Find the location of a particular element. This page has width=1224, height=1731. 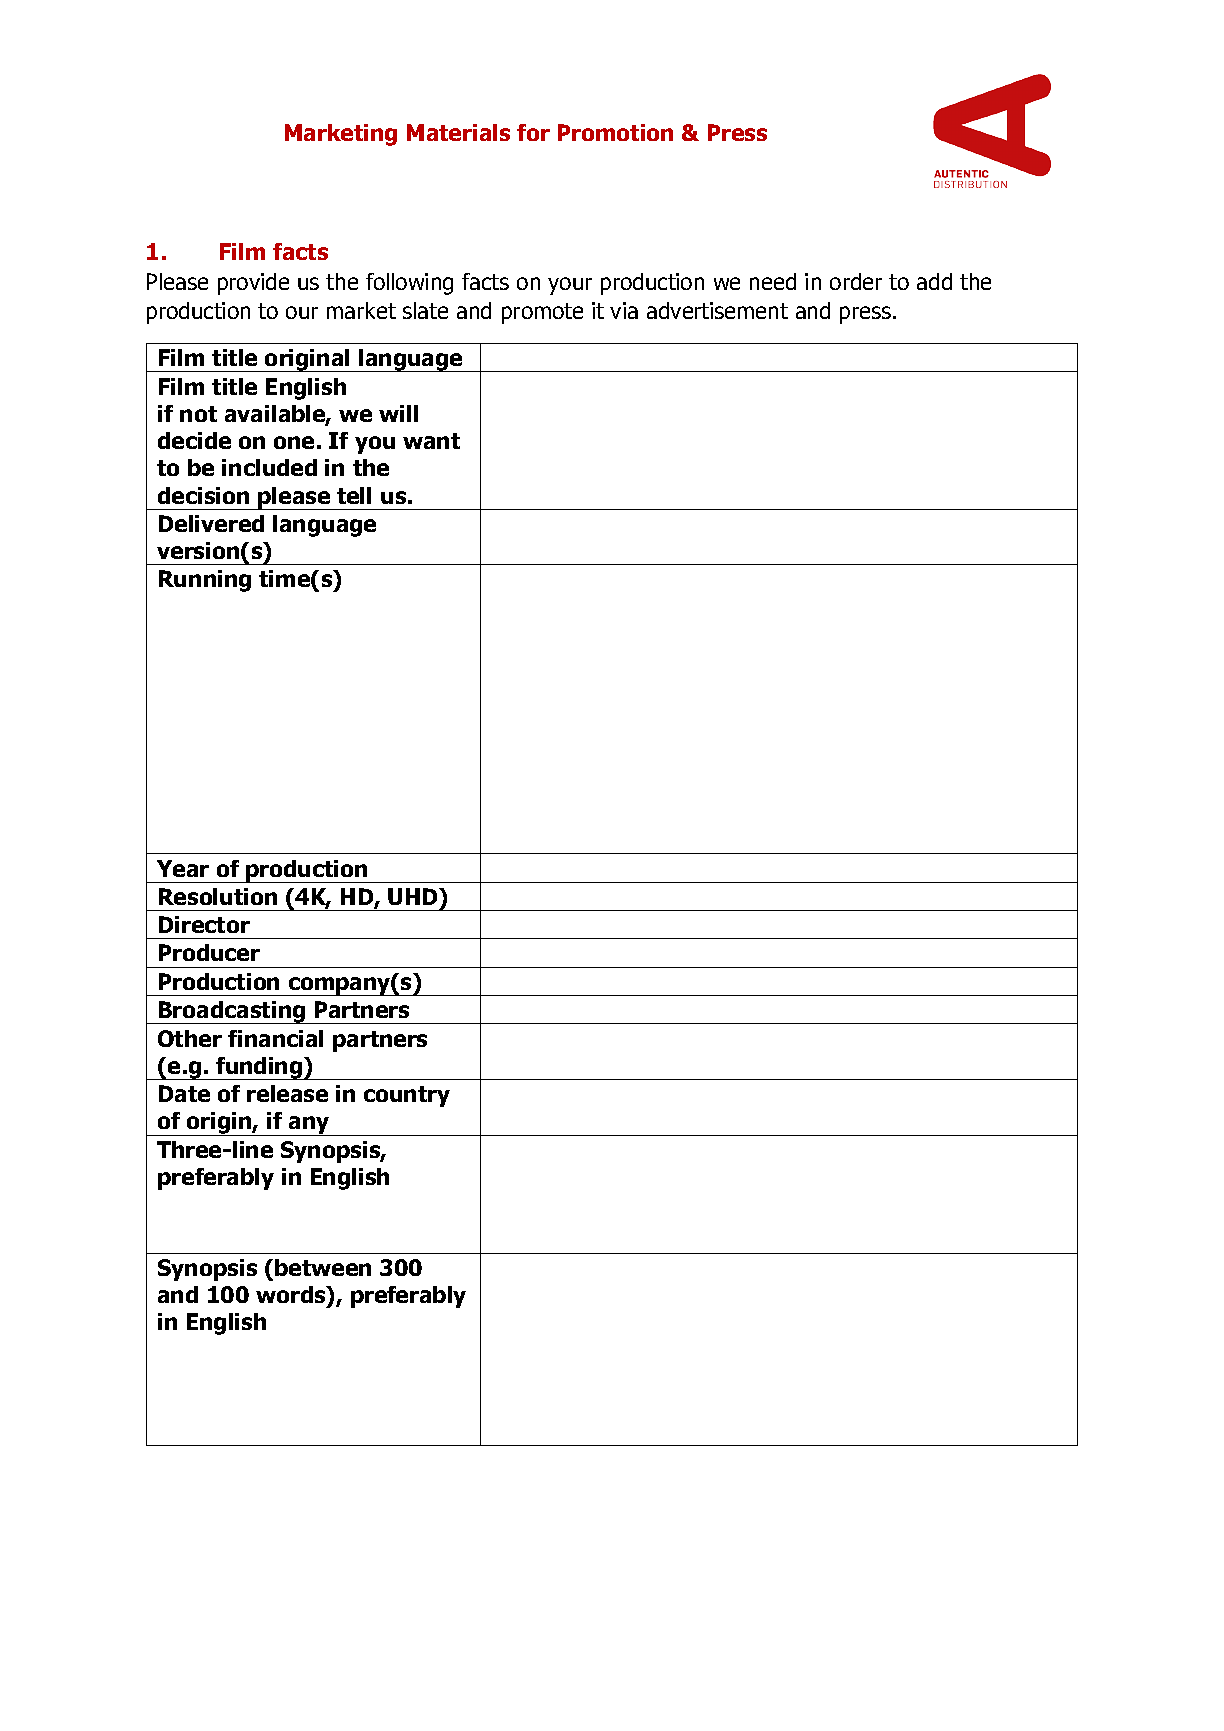

order is located at coordinates (856, 281).
